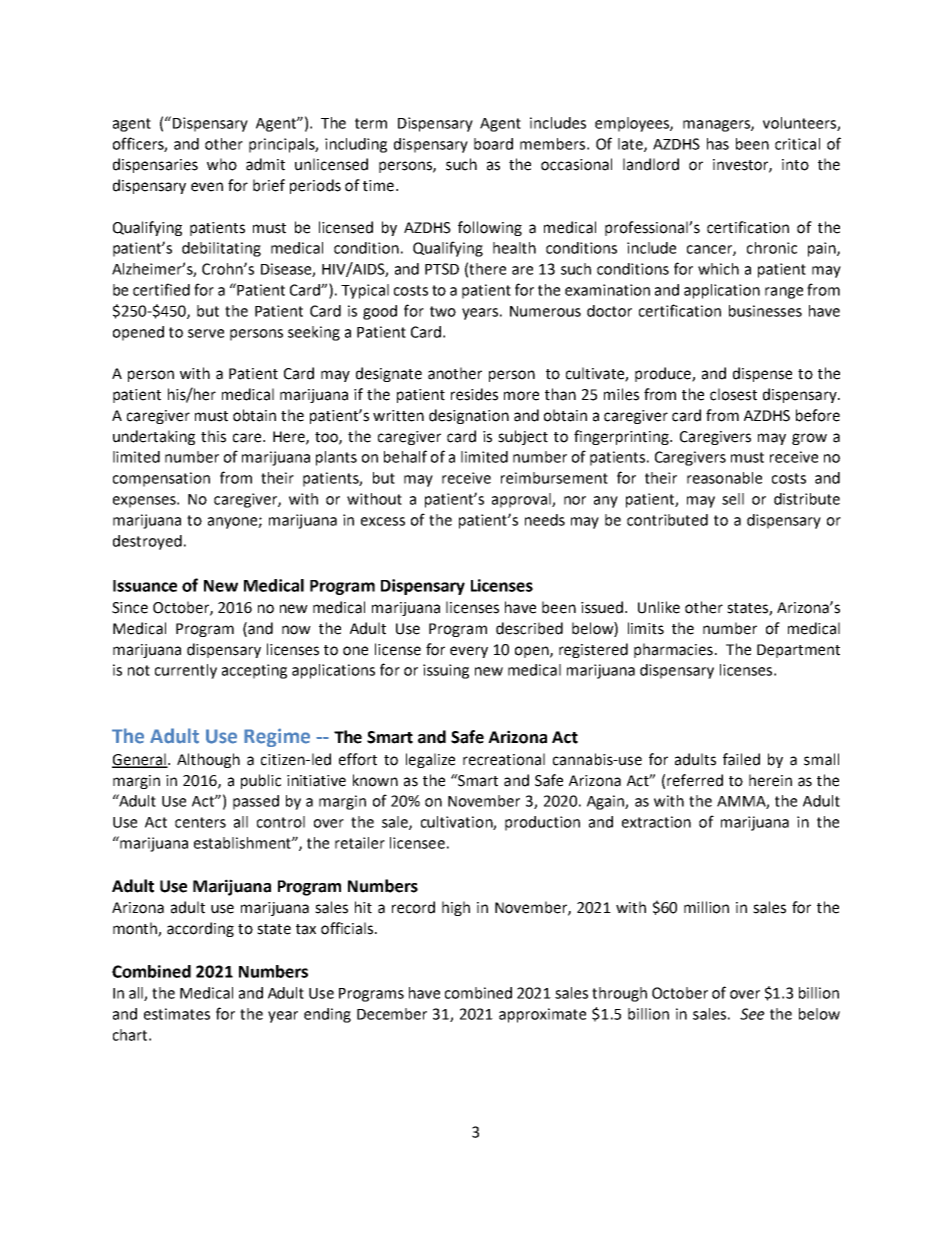 This image has height=1233, width=952. What do you see at coordinates (741, 759) in the image?
I see `failed` at bounding box center [741, 759].
